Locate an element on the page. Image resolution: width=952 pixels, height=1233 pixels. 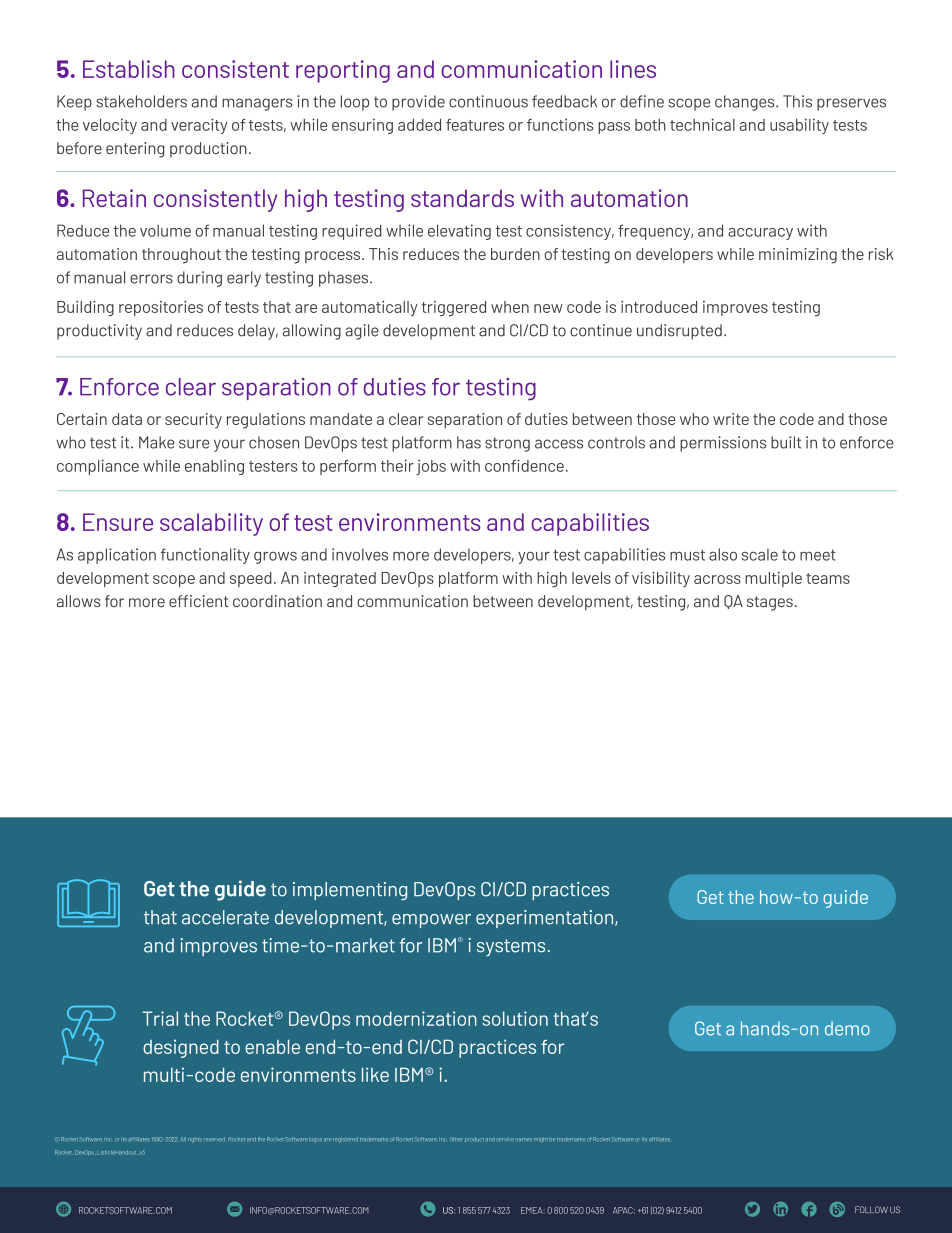
efficient is located at coordinates (199, 601).
